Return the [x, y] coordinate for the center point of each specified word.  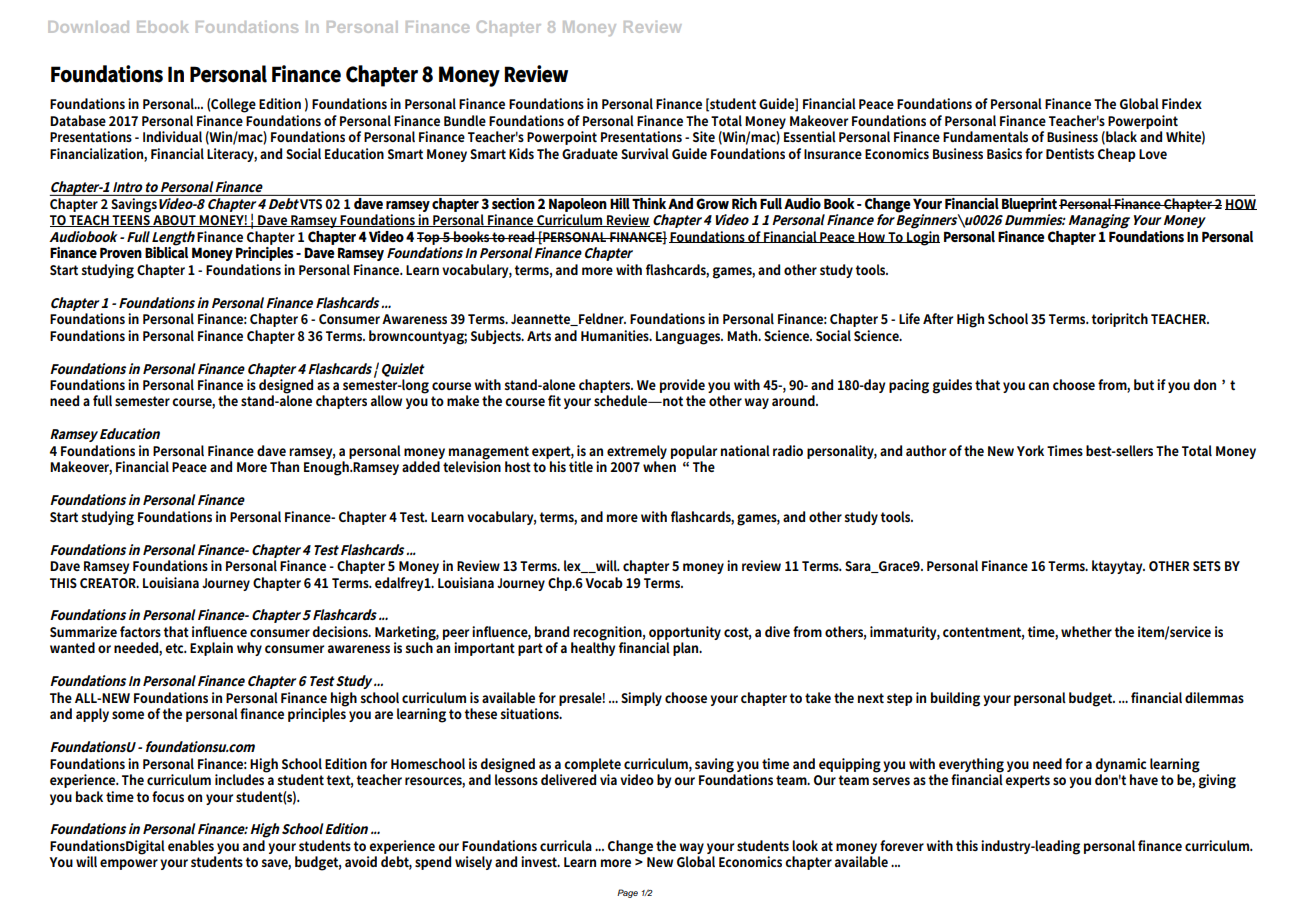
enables [191, 845]
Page [627, 893]
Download [88, 27]
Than [284, 466]
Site [704, 136]
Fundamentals [985, 136]
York [1030, 450]
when [659, 466]
